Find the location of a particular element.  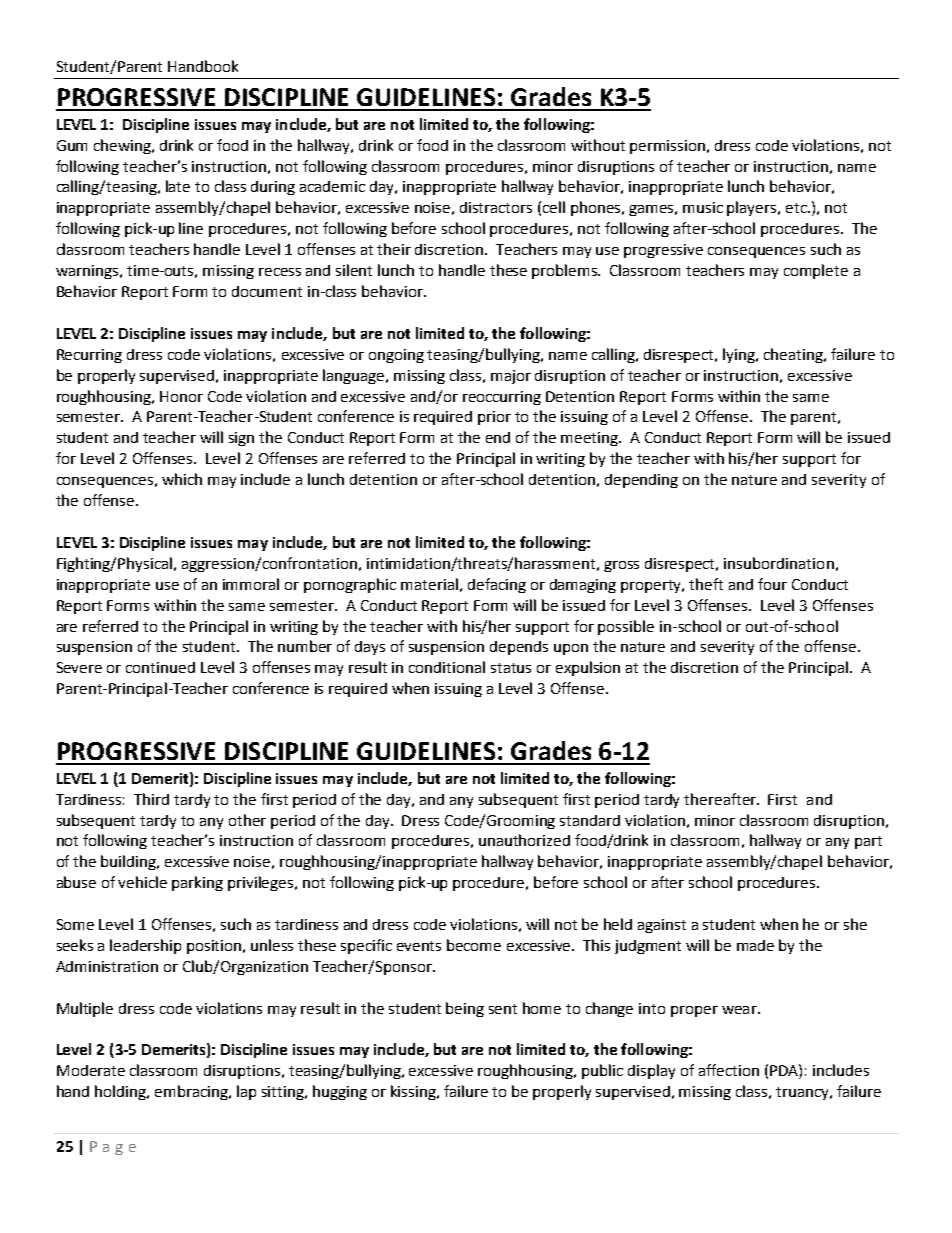

prior is located at coordinates (494, 418).
